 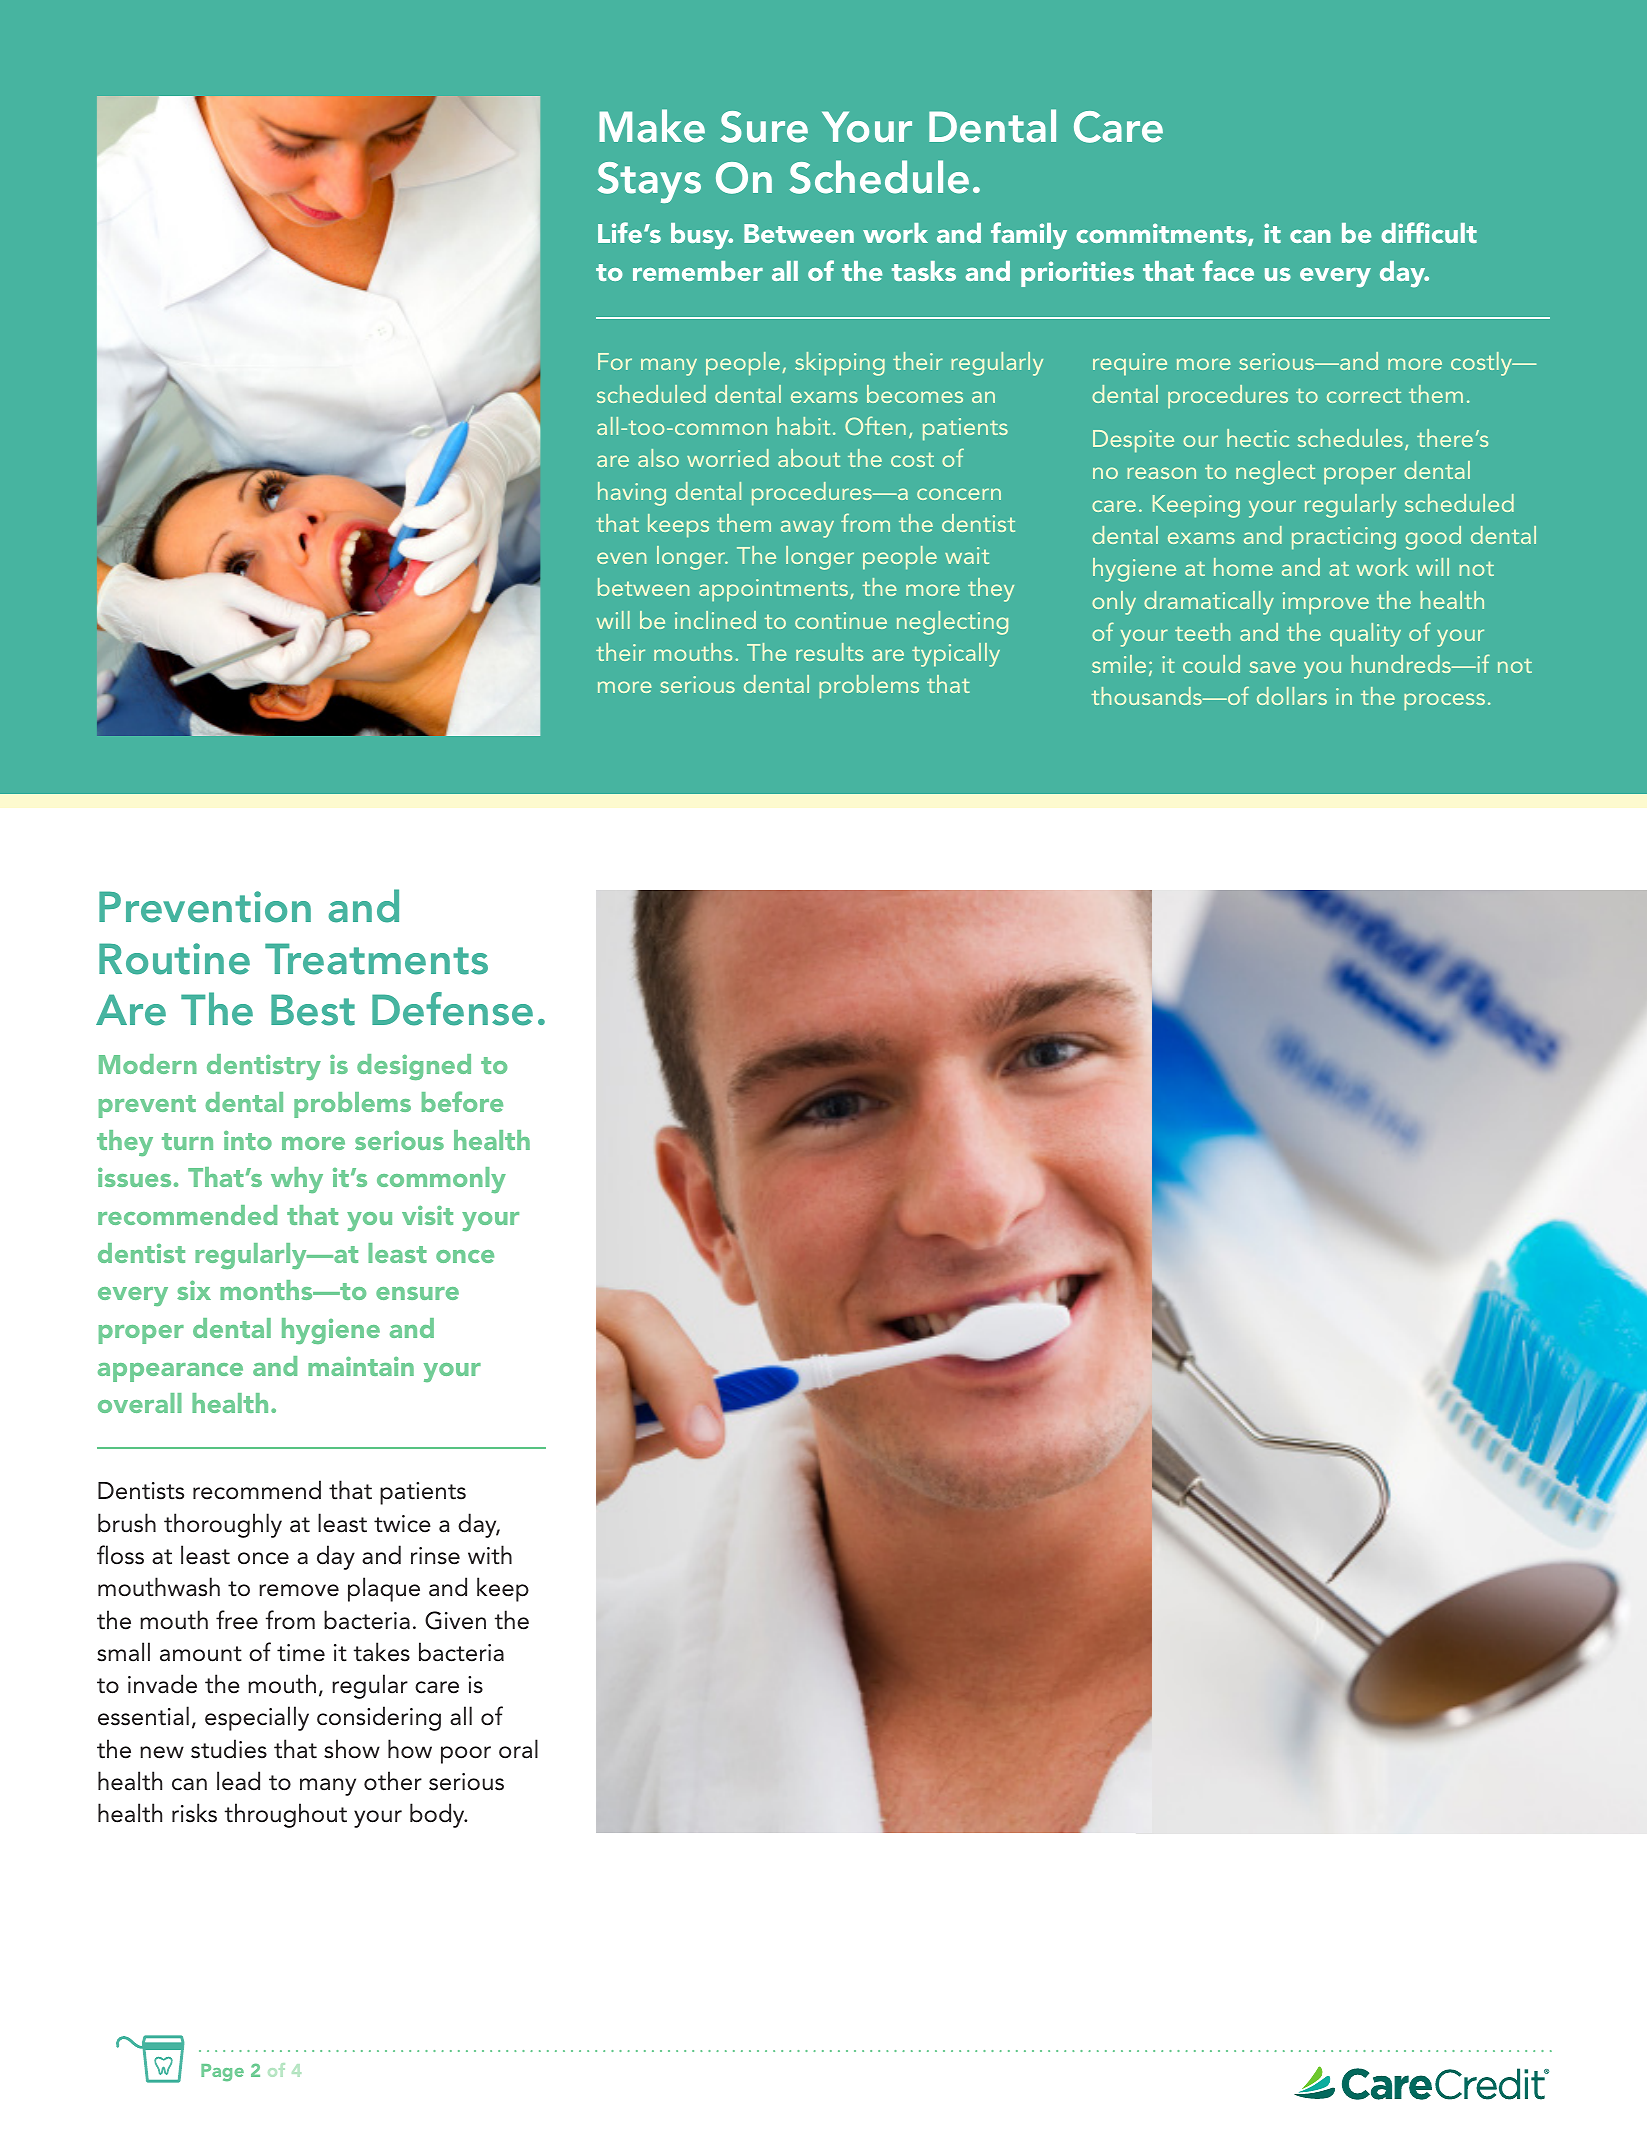 I want to click on remember, so click(x=698, y=271).
